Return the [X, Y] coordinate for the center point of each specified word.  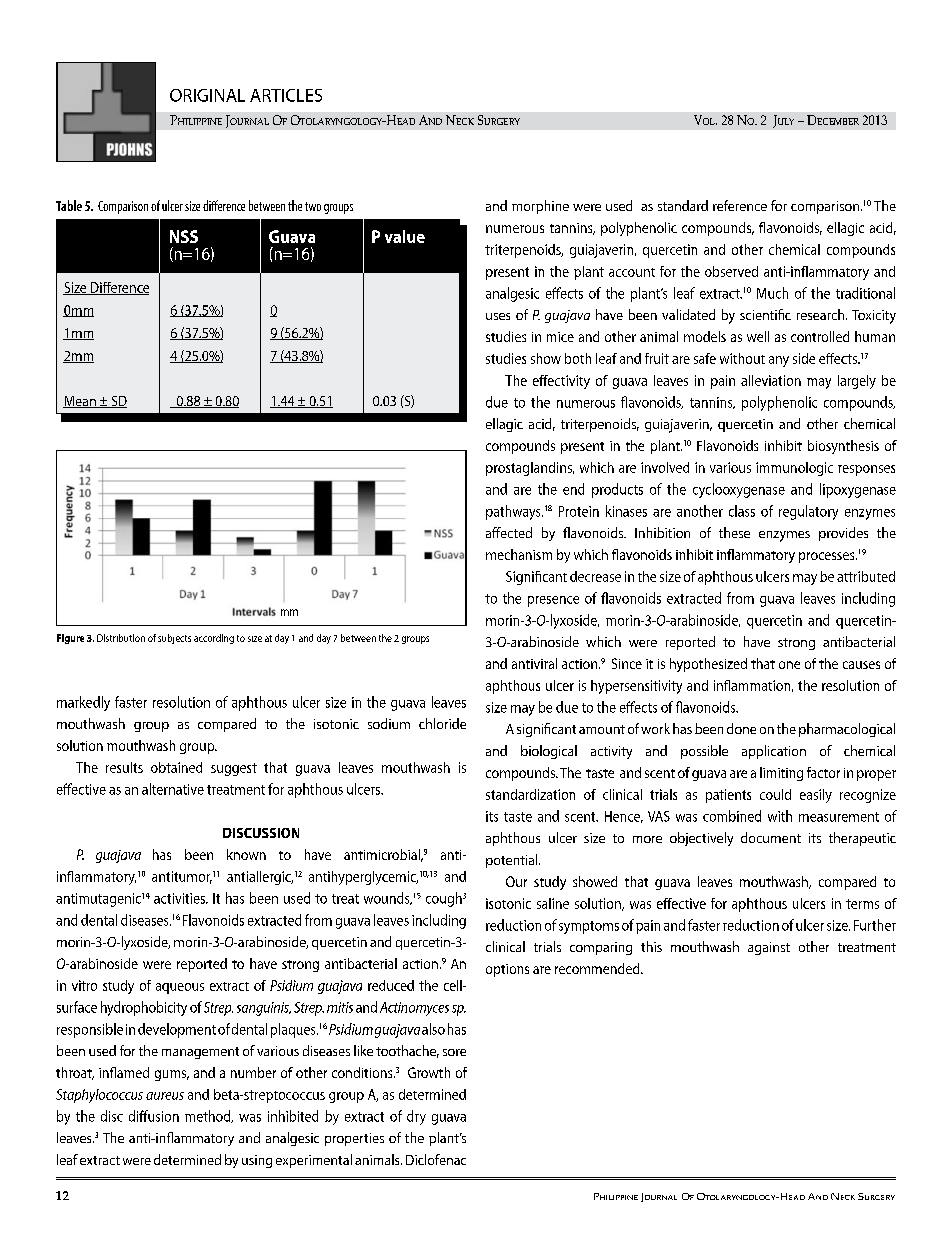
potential [513, 861]
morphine [540, 207]
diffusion [154, 1116]
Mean [80, 402]
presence [553, 601]
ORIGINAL [207, 95]
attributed [866, 576]
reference [740, 205]
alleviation [771, 380]
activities [180, 898]
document [771, 837]
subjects [174, 639]
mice [560, 337]
